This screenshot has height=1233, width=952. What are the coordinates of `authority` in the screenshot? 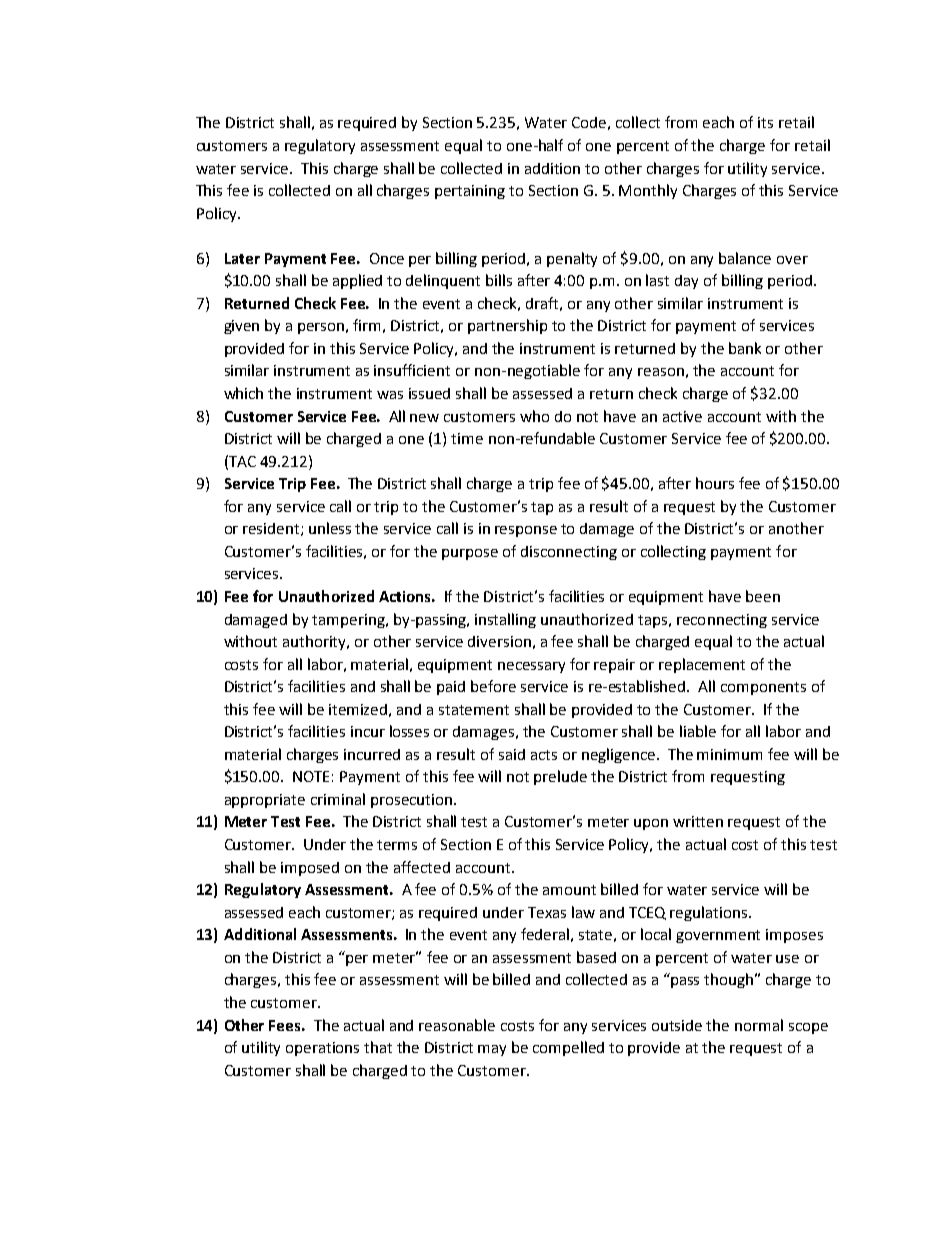 It's located at (316, 642).
